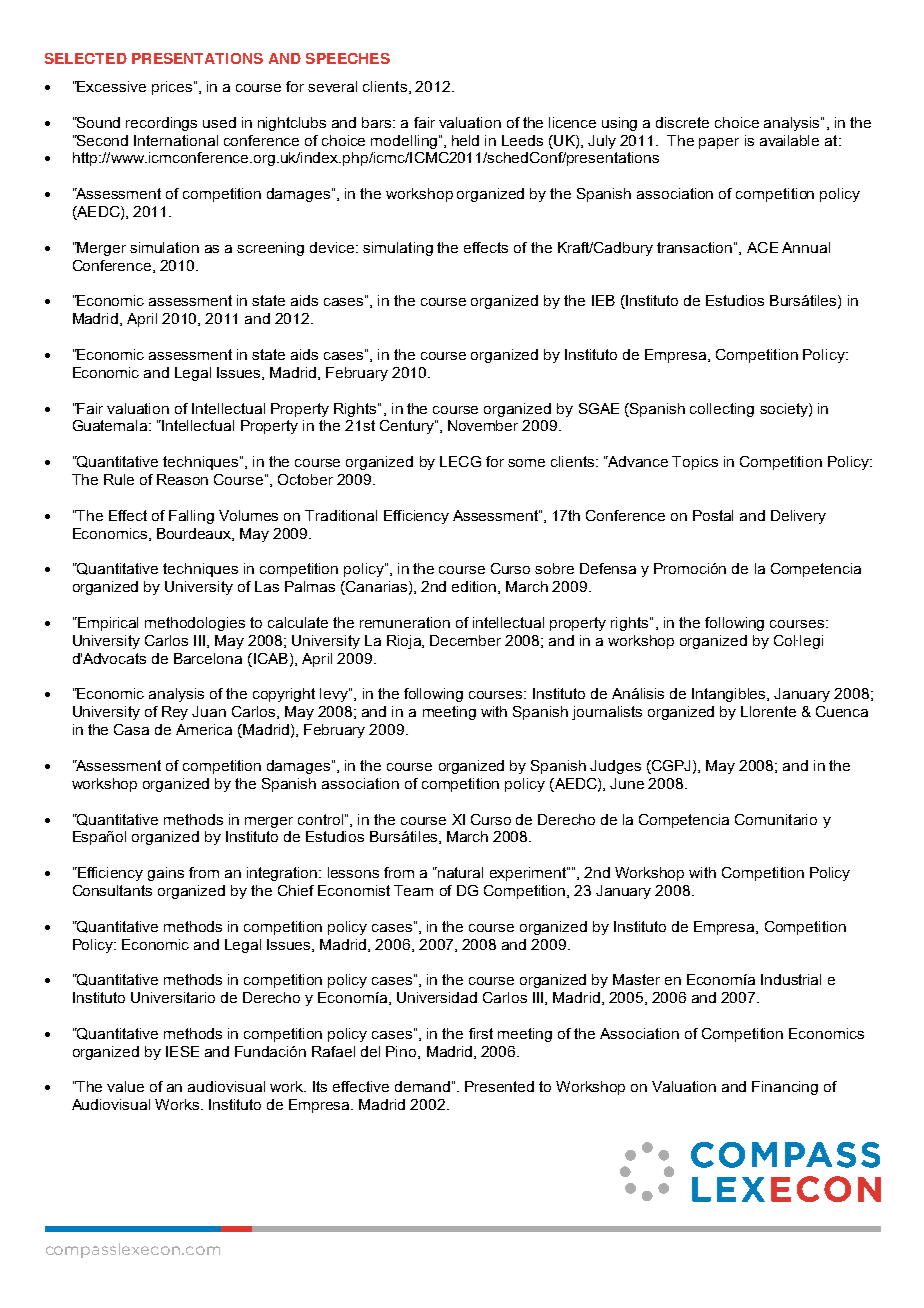 This page has height=1308, width=924. What do you see at coordinates (465, 640) in the page?
I see `December` at bounding box center [465, 640].
